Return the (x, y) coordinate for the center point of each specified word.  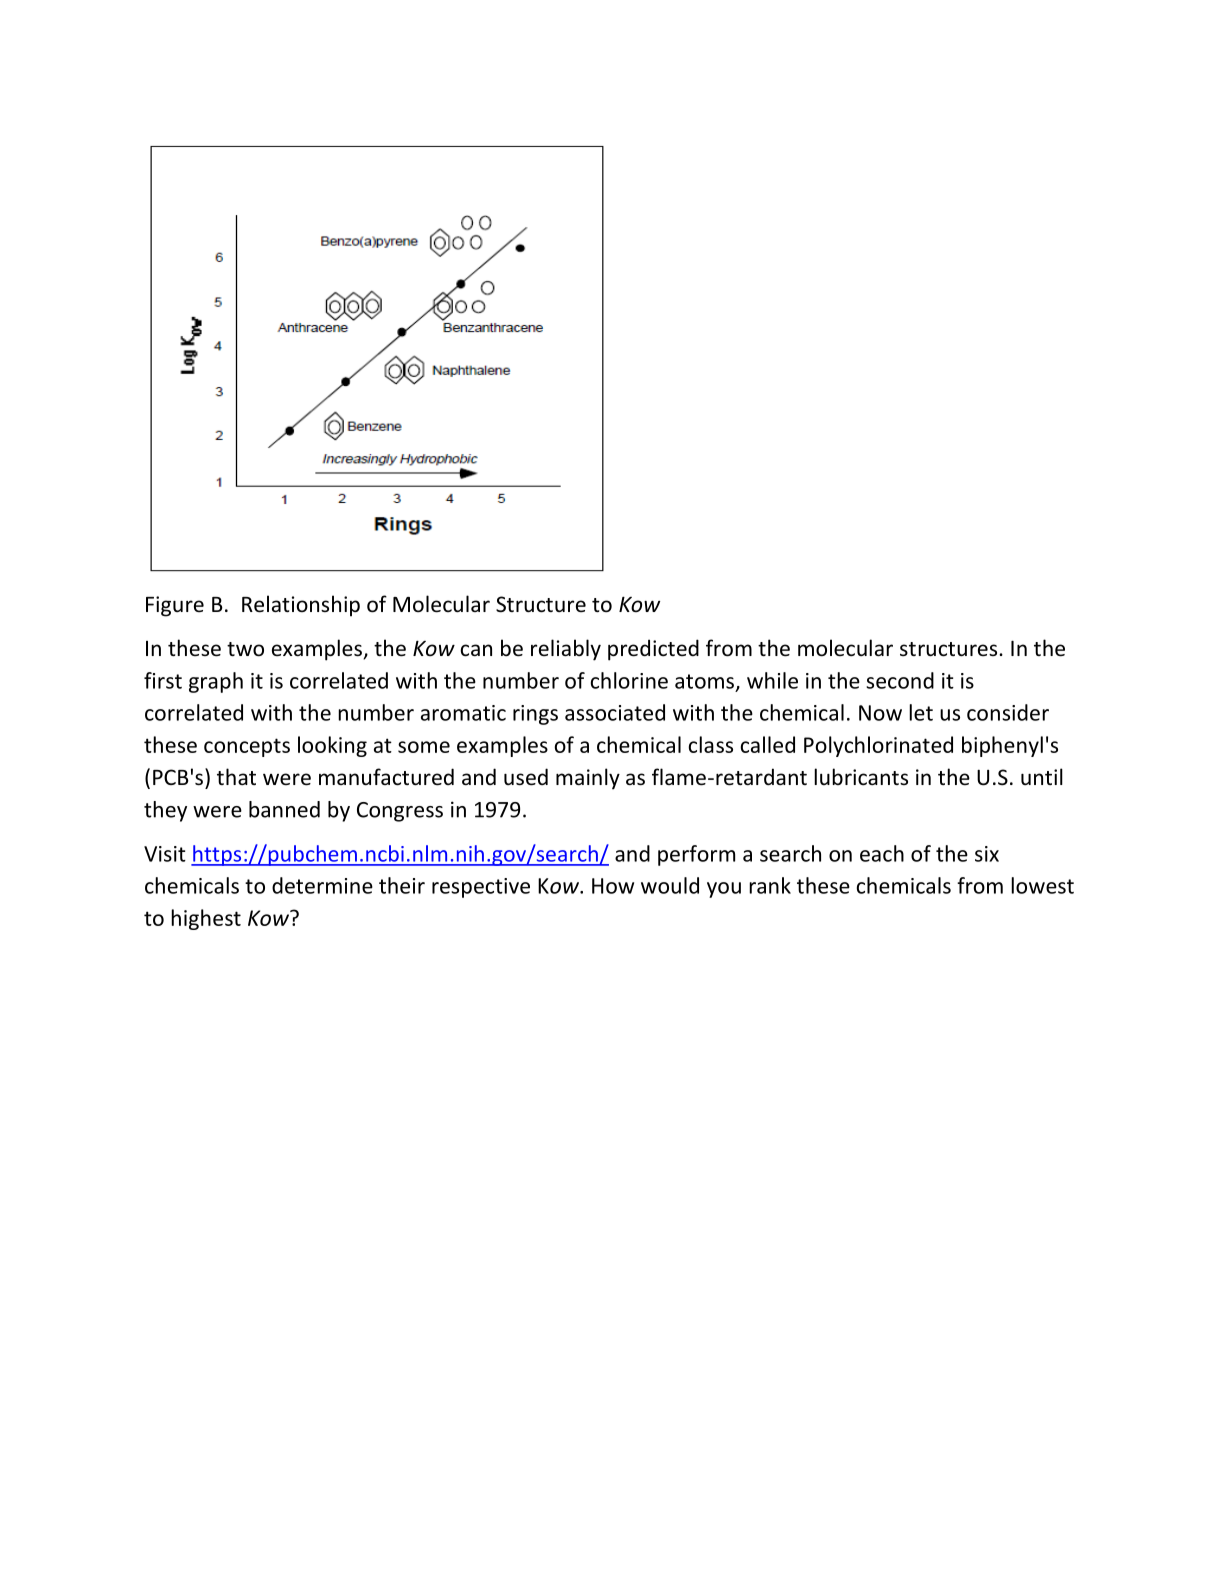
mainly (588, 779)
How (613, 886)
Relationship (301, 606)
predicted (653, 650)
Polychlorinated (878, 746)
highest (206, 919)
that (236, 776)
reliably (566, 650)
